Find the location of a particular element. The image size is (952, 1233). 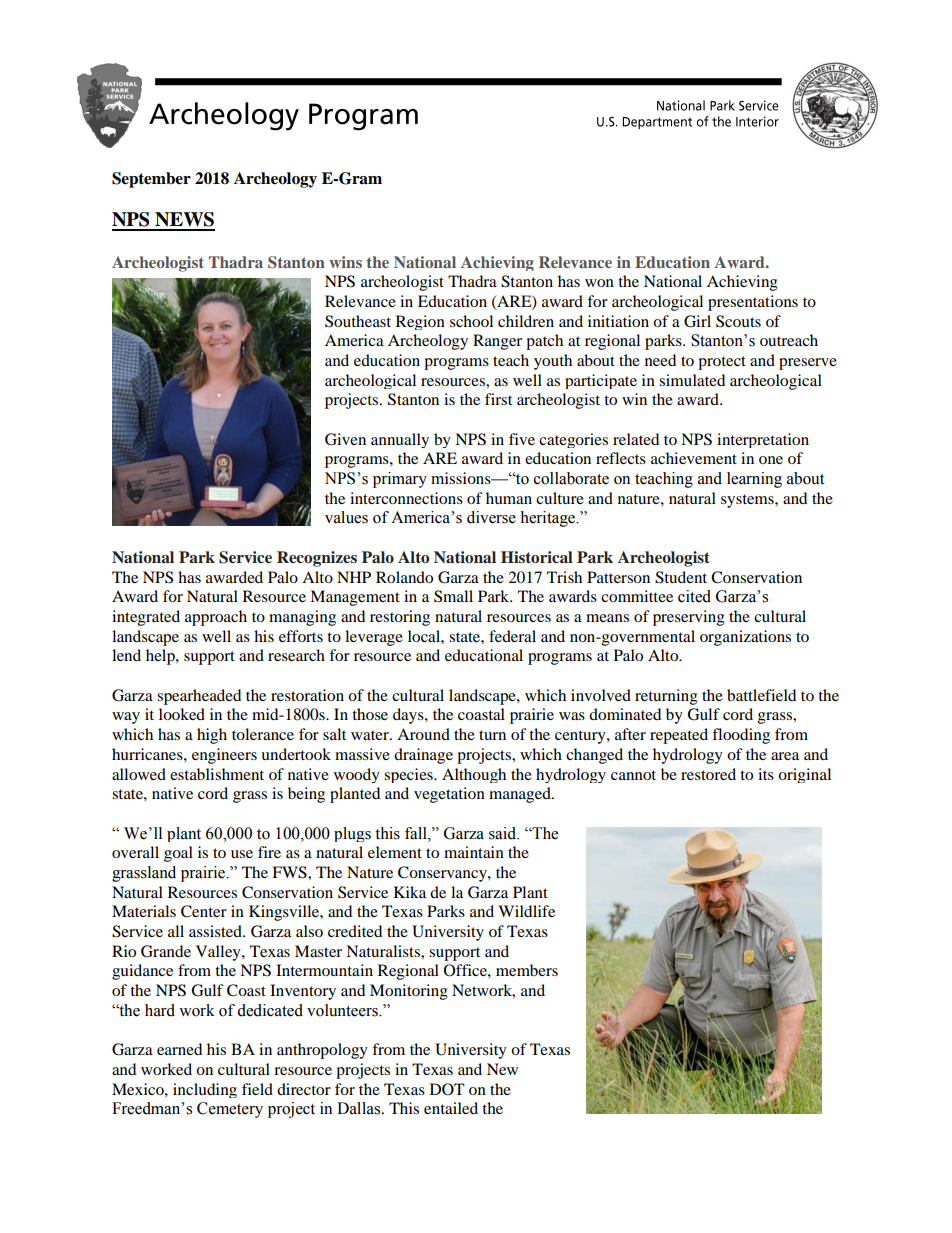

wins is located at coordinates (345, 262).
